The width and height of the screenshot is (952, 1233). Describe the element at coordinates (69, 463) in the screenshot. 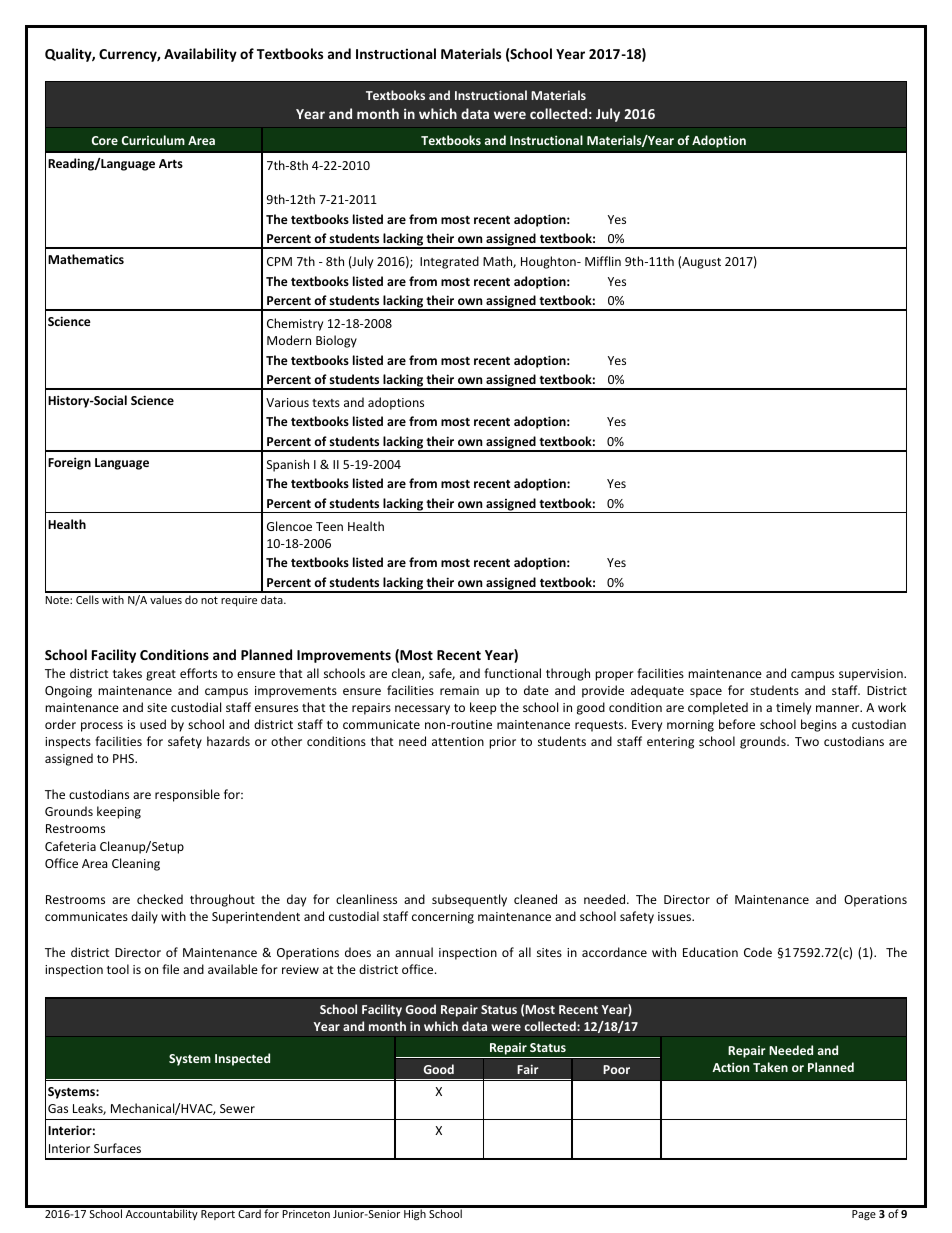

I see `Foreign` at that location.
